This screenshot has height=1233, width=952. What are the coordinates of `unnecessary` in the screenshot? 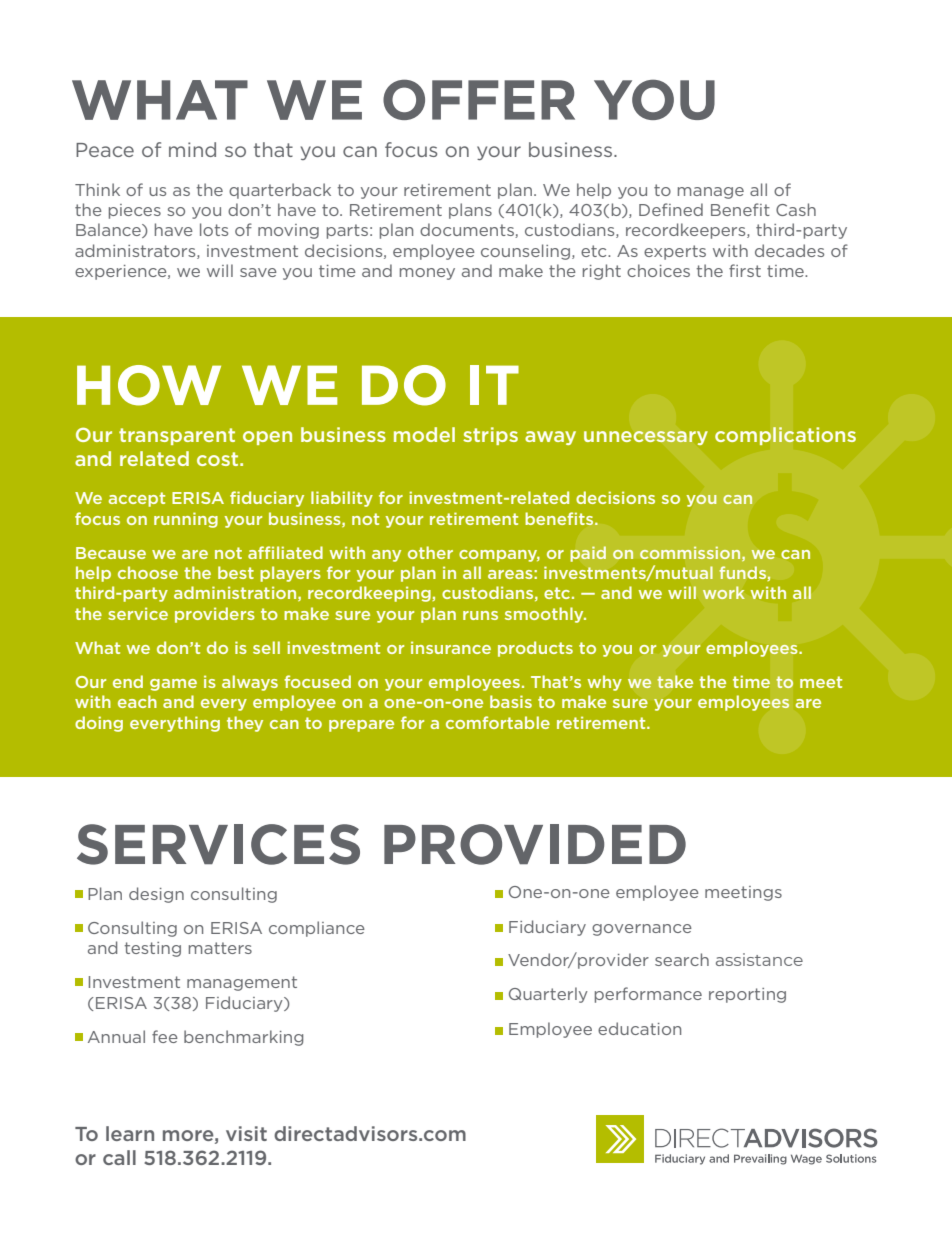 It's located at (646, 438).
